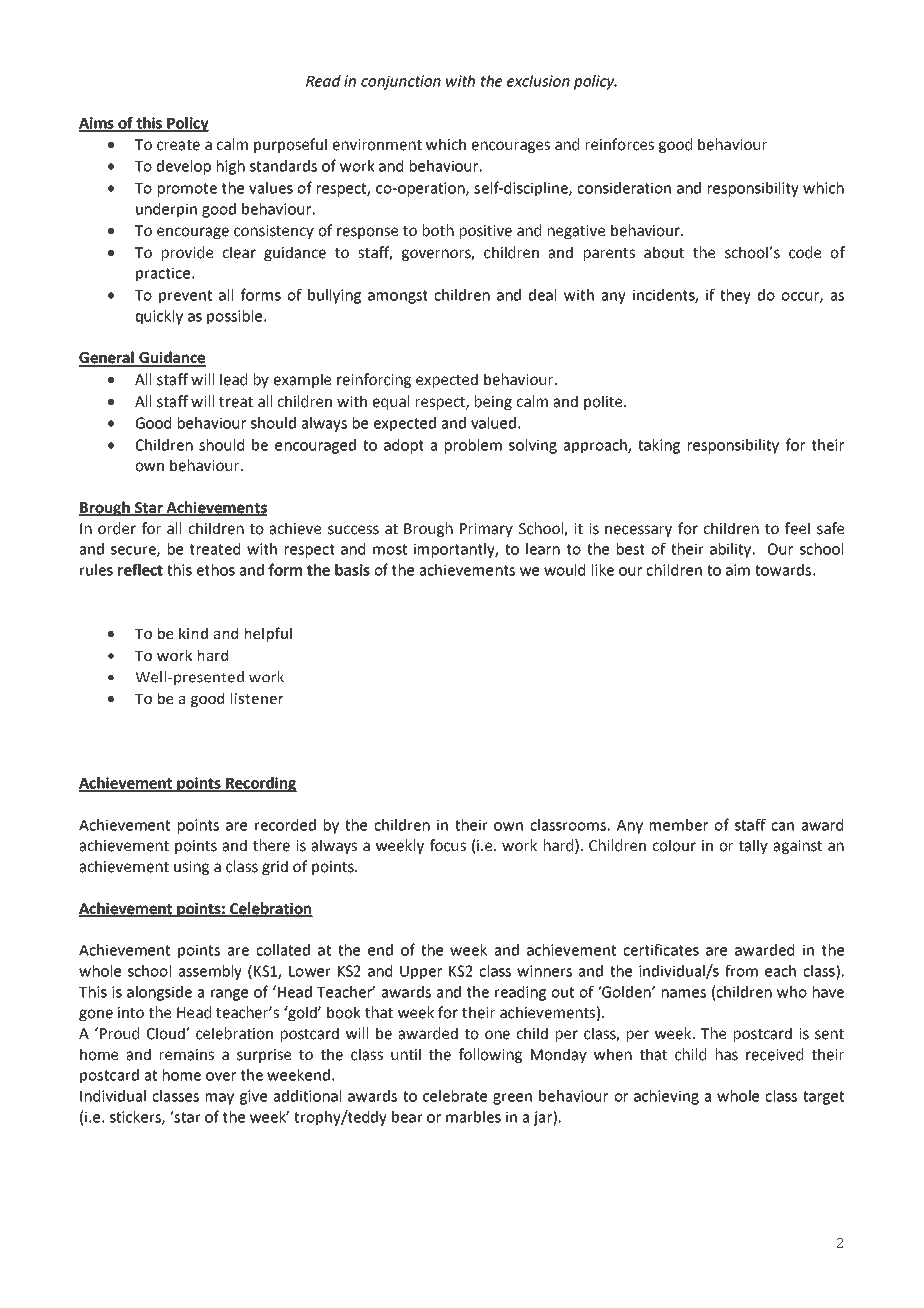 This screenshot has width=924, height=1308. I want to click on using, so click(191, 868).
